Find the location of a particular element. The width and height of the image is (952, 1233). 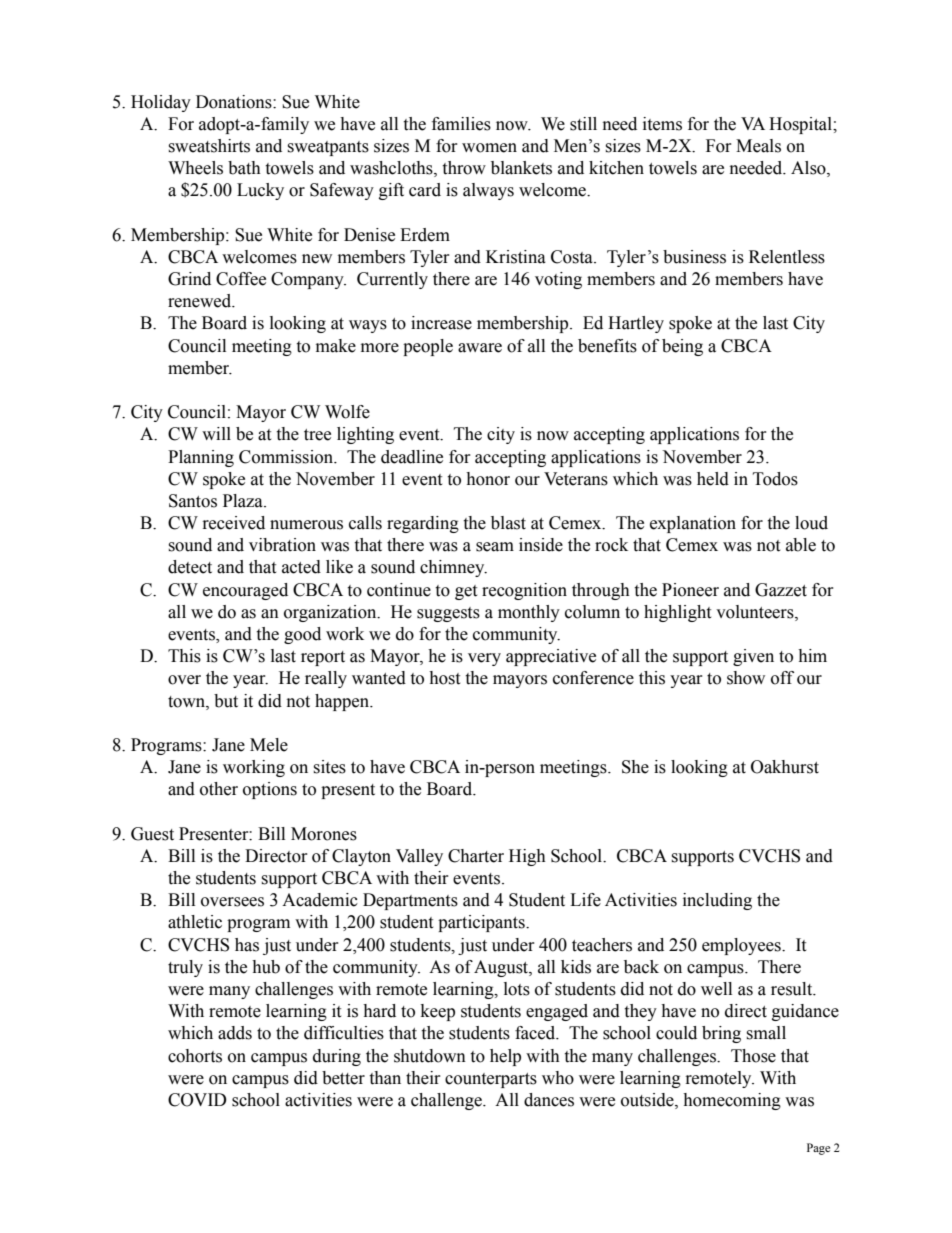

encouraged is located at coordinates (245, 591).
